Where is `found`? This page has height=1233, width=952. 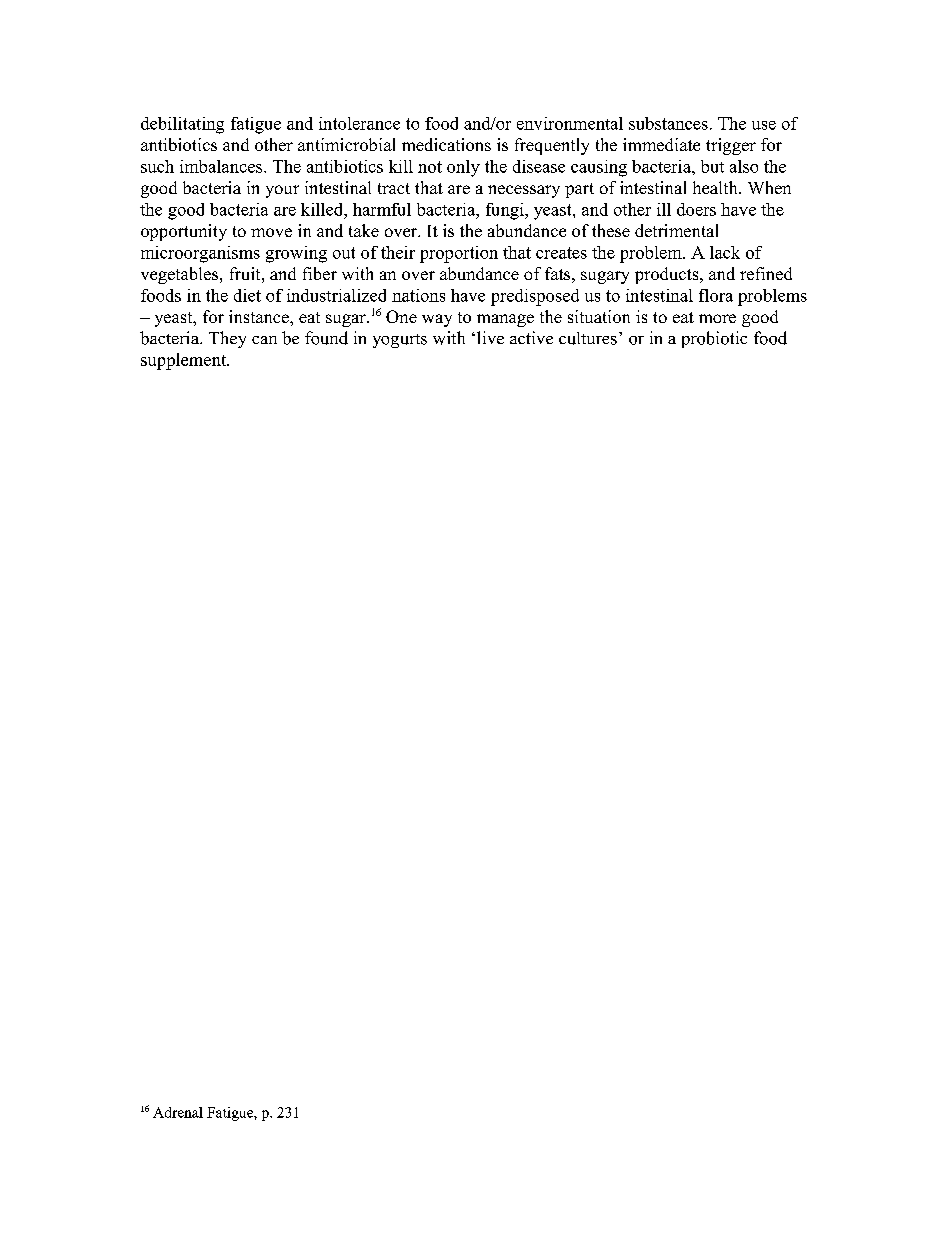
found is located at coordinates (326, 338).
